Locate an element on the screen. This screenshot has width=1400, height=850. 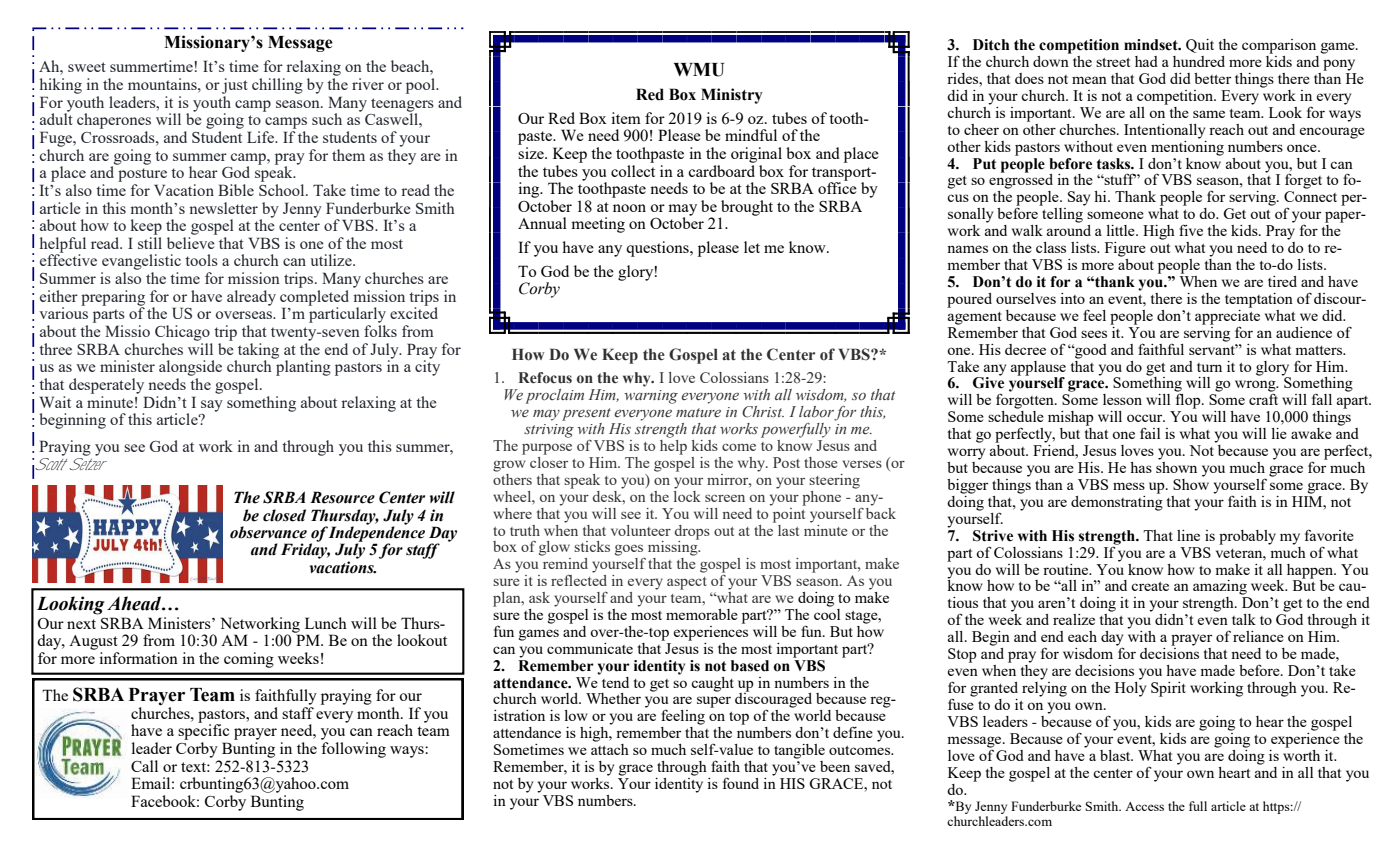
five is located at coordinates (1191, 230).
